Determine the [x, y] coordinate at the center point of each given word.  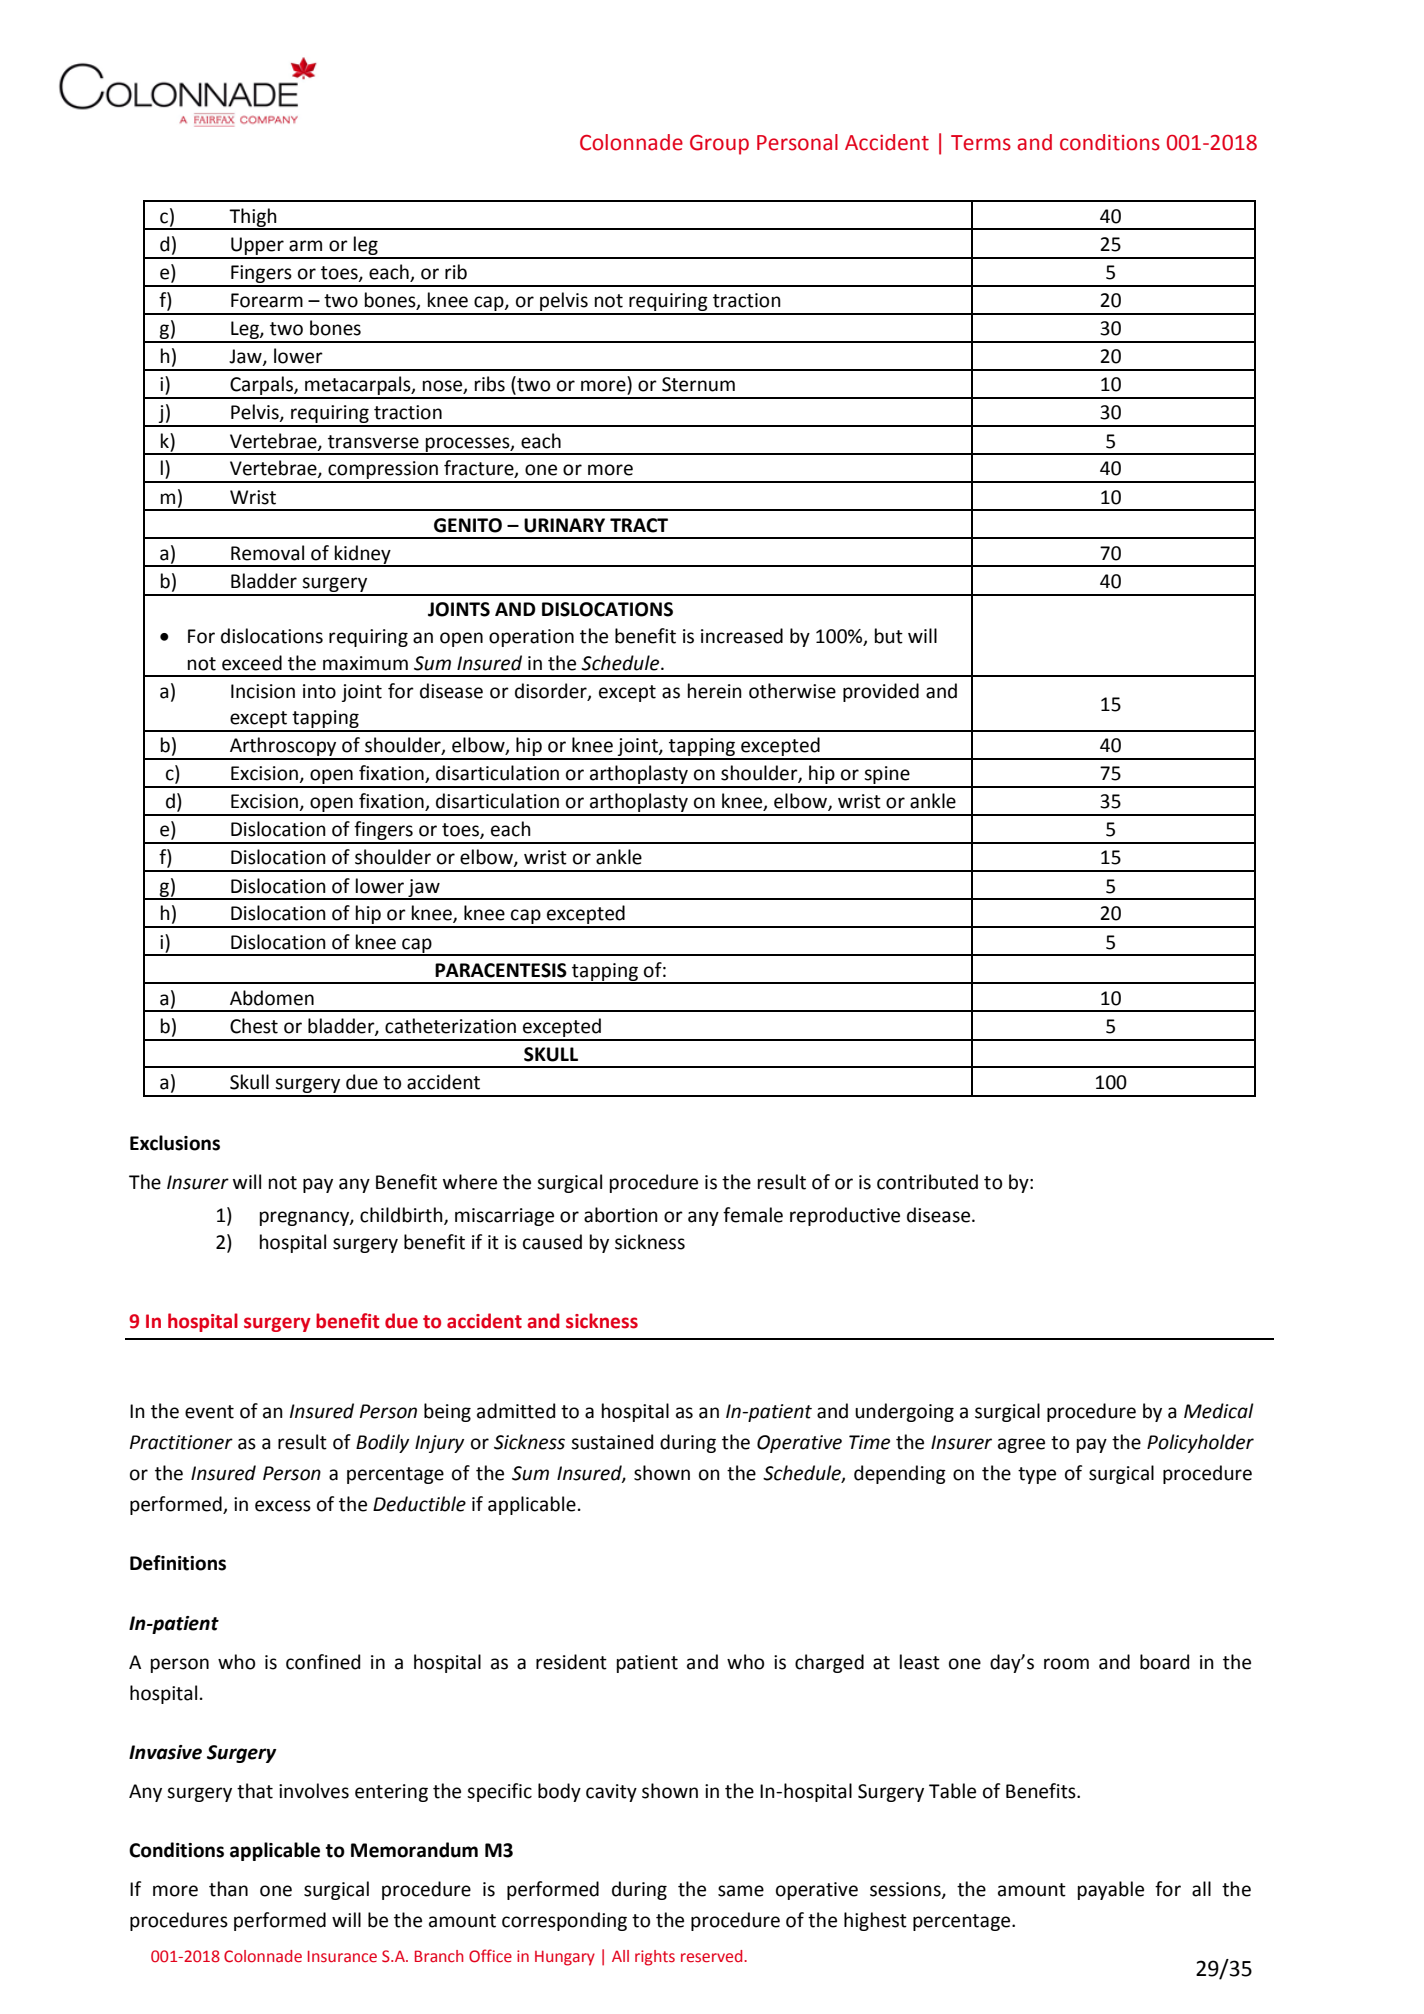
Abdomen [272, 998]
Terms [981, 143]
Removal [267, 553]
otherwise [792, 691]
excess [283, 1506]
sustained [612, 1442]
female [753, 1215]
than [228, 1889]
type [1037, 1475]
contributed [927, 1182]
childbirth [402, 1216]
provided [881, 692]
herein [715, 691]
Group [719, 145]
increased [742, 636]
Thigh [253, 218]
